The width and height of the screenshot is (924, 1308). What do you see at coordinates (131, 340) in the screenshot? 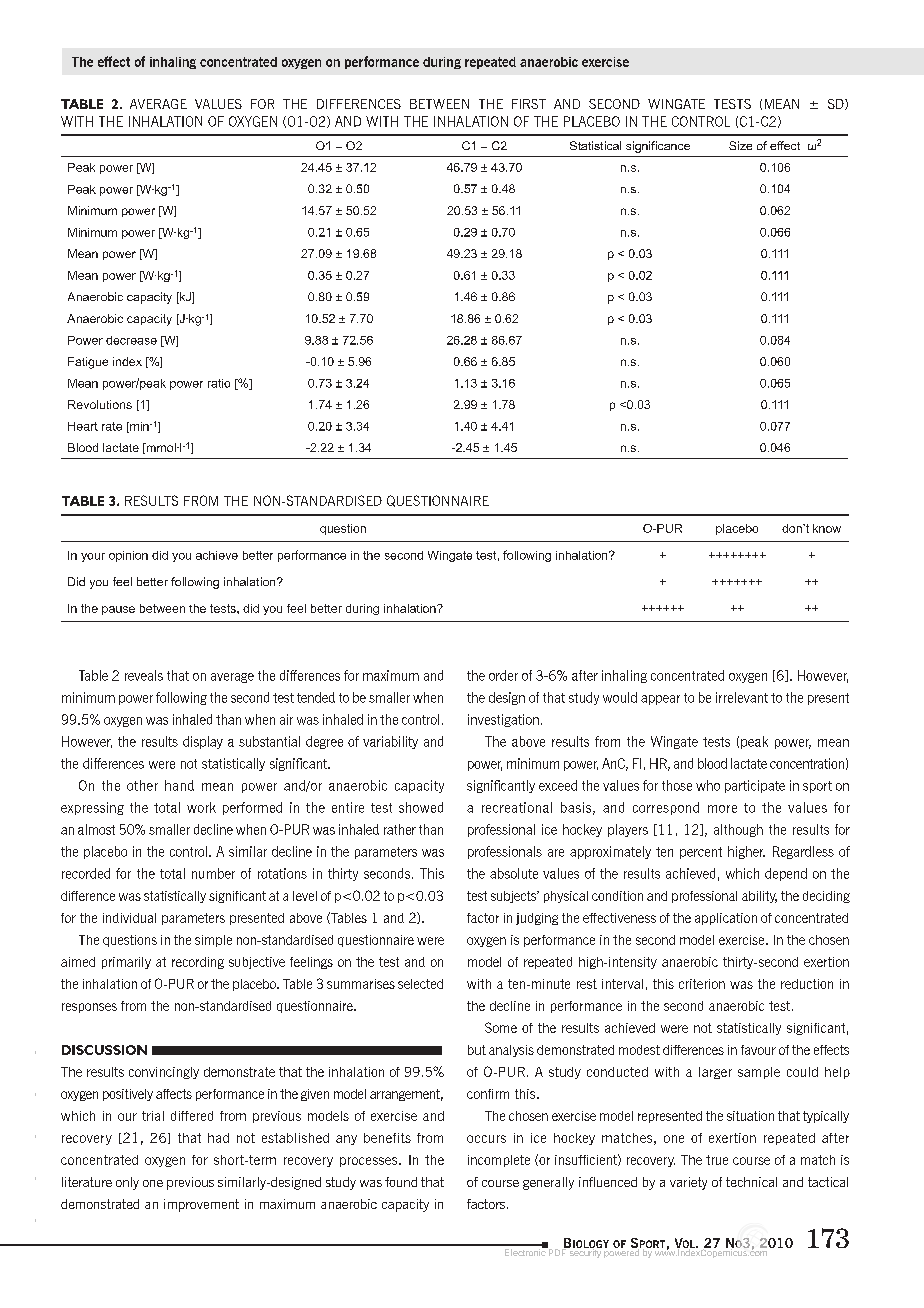
I see `decrease` at bounding box center [131, 340].
